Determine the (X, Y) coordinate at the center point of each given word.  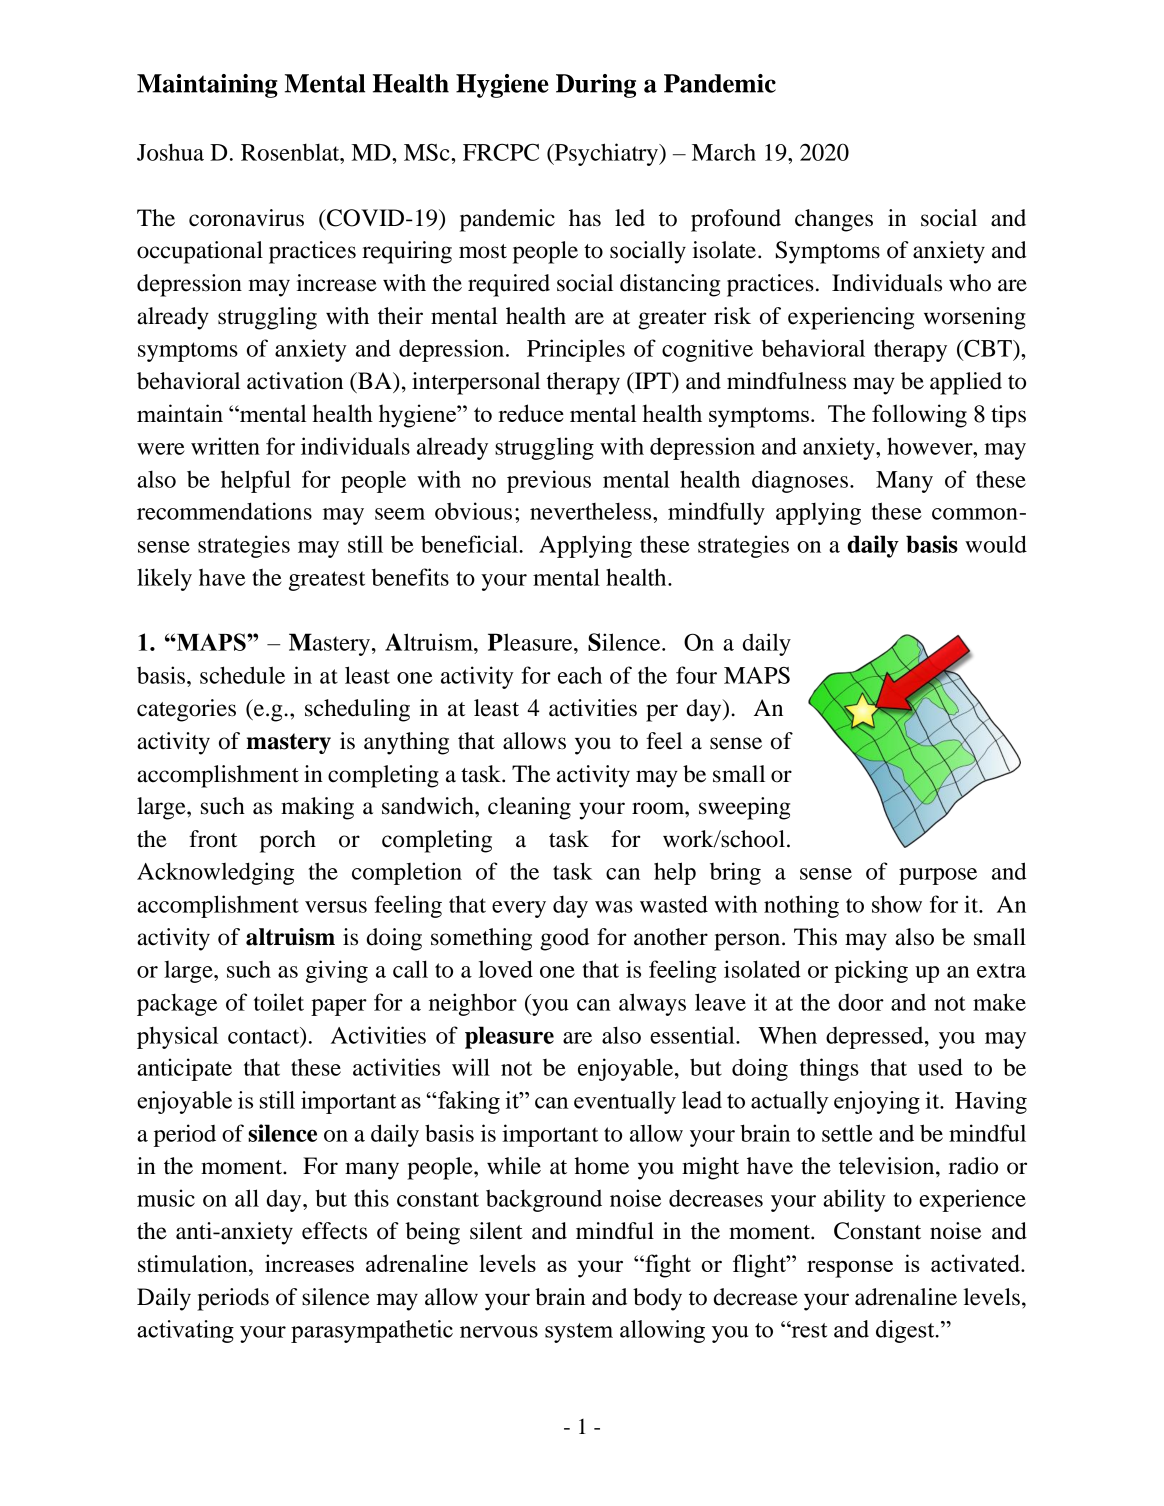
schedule (242, 675)
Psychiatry (606, 154)
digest (906, 1331)
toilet (279, 1002)
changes (834, 220)
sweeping (744, 808)
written (225, 446)
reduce (531, 413)
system (579, 1333)
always (652, 1004)
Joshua (170, 152)
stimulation (194, 1264)
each (580, 675)
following (919, 416)
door (861, 1002)
